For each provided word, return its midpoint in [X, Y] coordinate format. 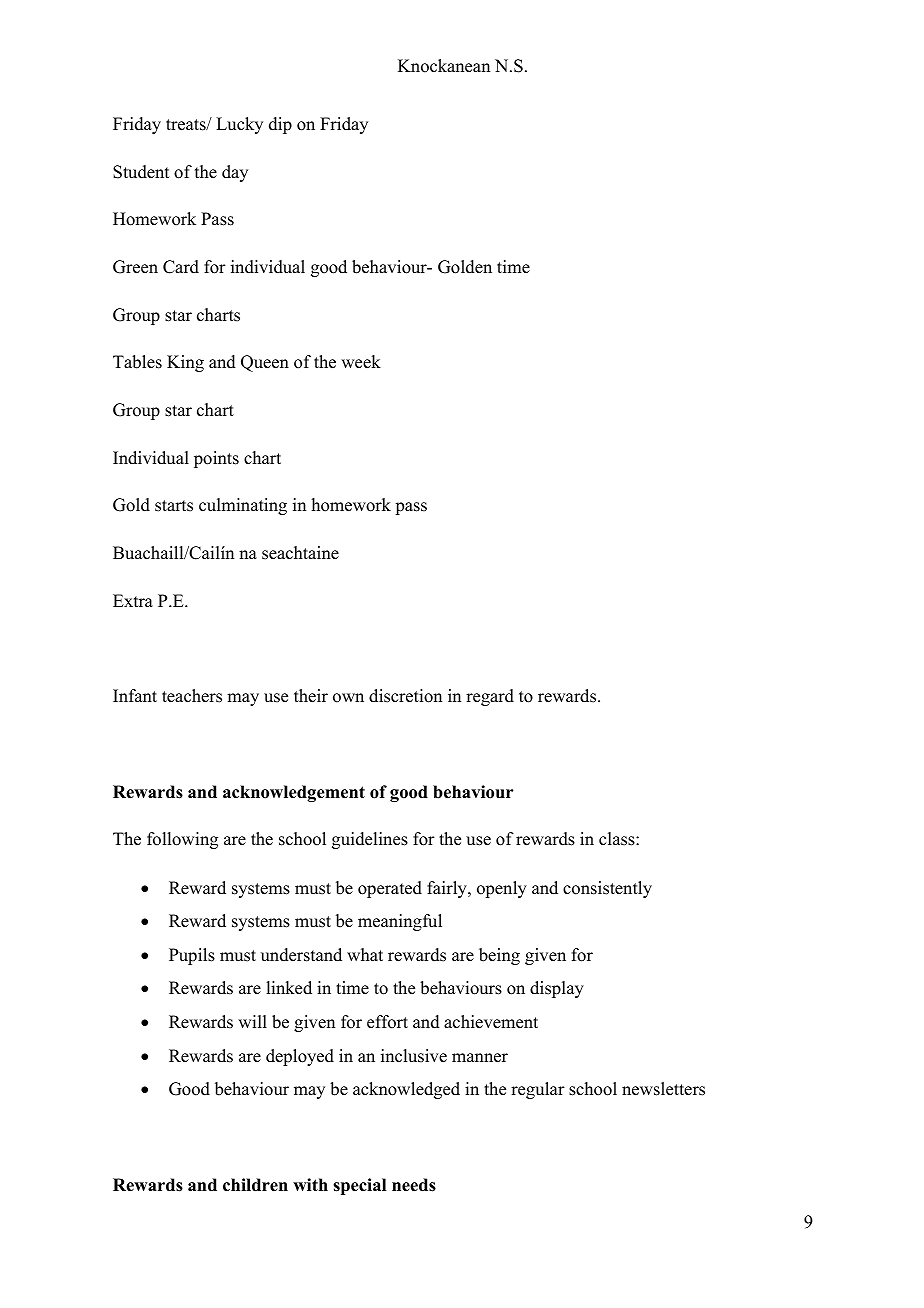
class [618, 839]
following [182, 840]
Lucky [239, 125]
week [361, 362]
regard [490, 697]
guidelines [370, 840]
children [255, 1185]
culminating [243, 506]
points [216, 459]
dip [280, 125]
